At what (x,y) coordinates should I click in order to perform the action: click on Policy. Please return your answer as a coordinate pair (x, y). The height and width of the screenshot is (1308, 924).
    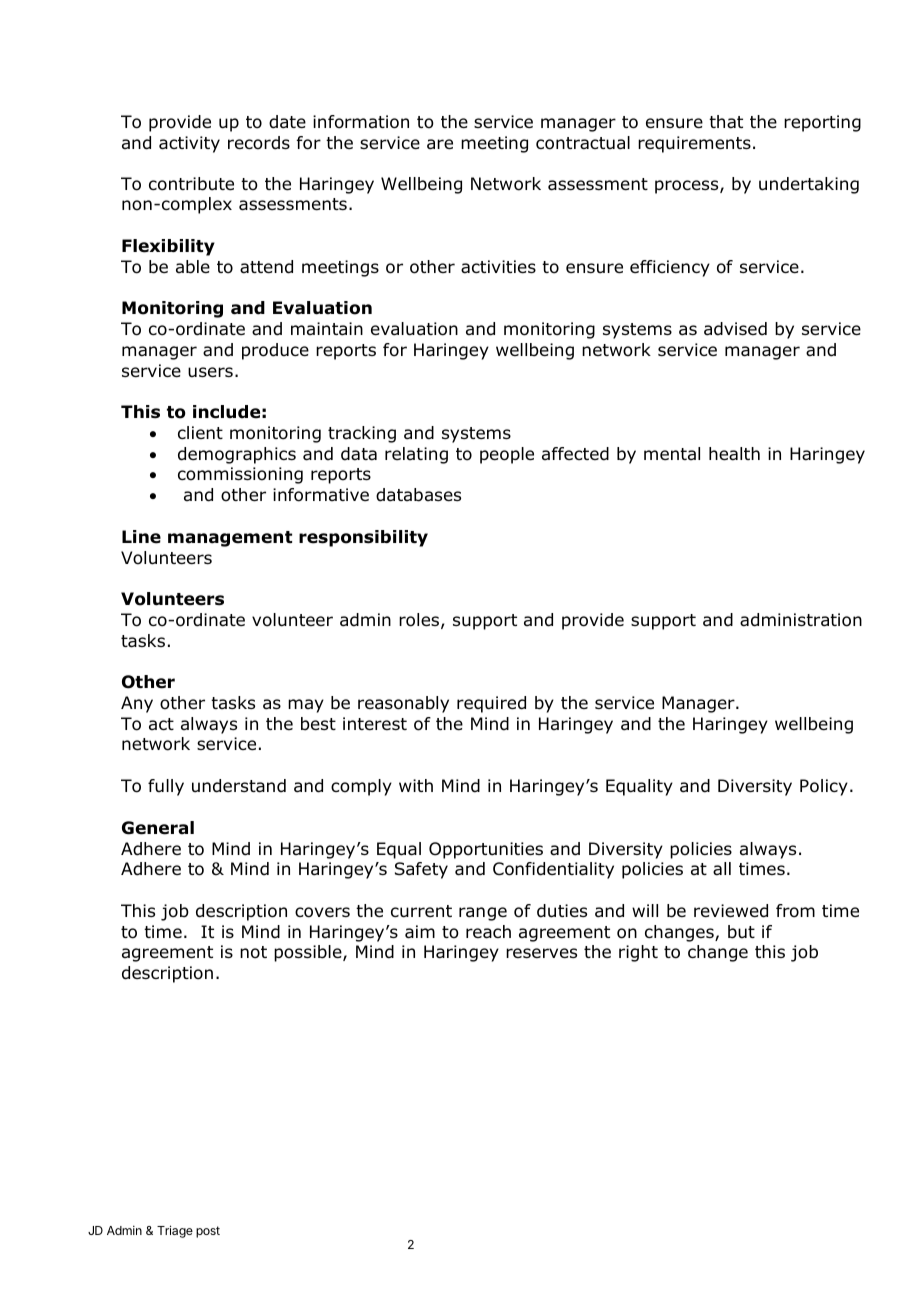
    Looking at the image, I should click on (824, 787).
